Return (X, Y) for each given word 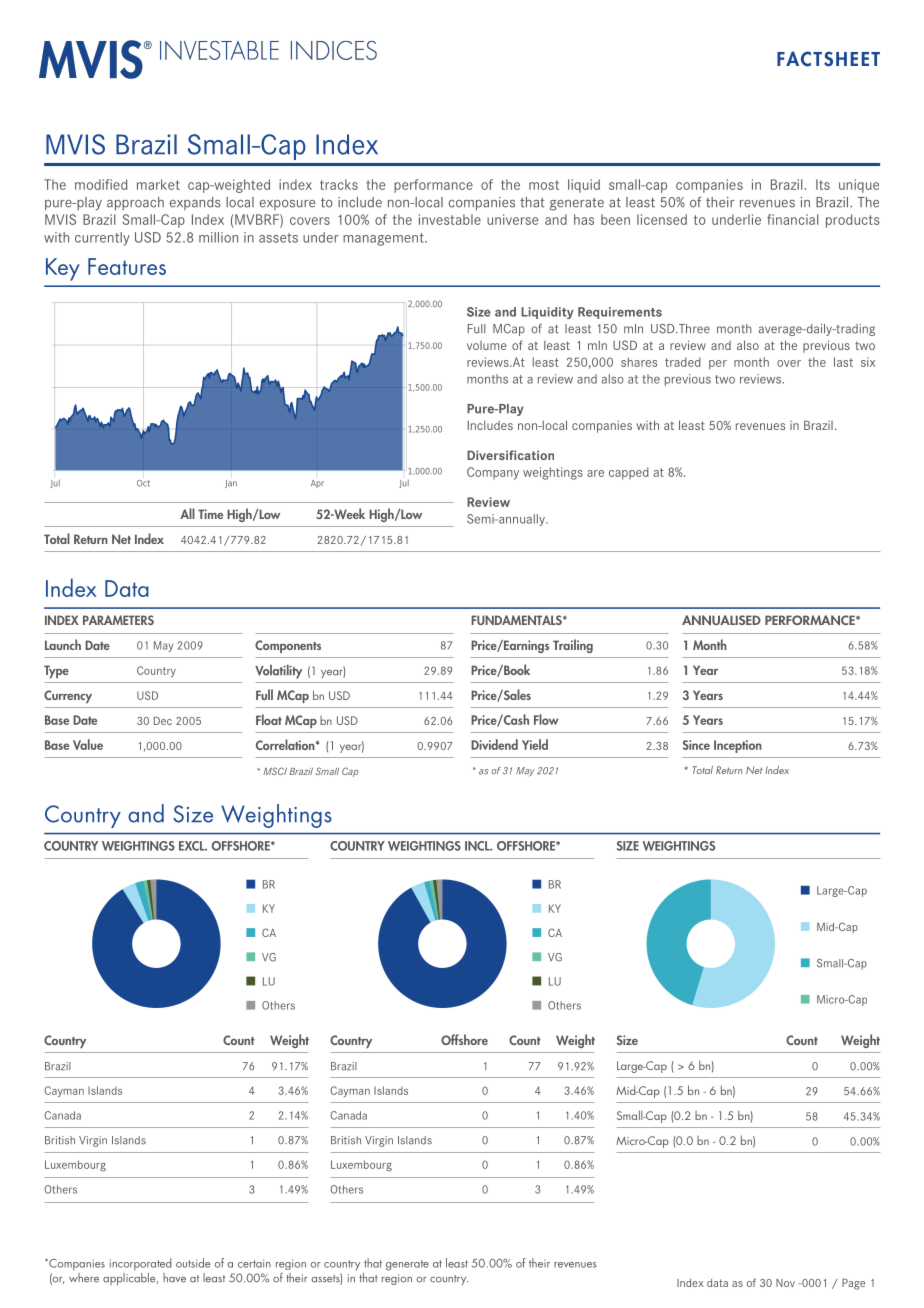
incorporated (140, 1264)
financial (792, 219)
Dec (163, 721)
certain (254, 1263)
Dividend (494, 744)
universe (512, 219)
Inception (738, 746)
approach (135, 204)
